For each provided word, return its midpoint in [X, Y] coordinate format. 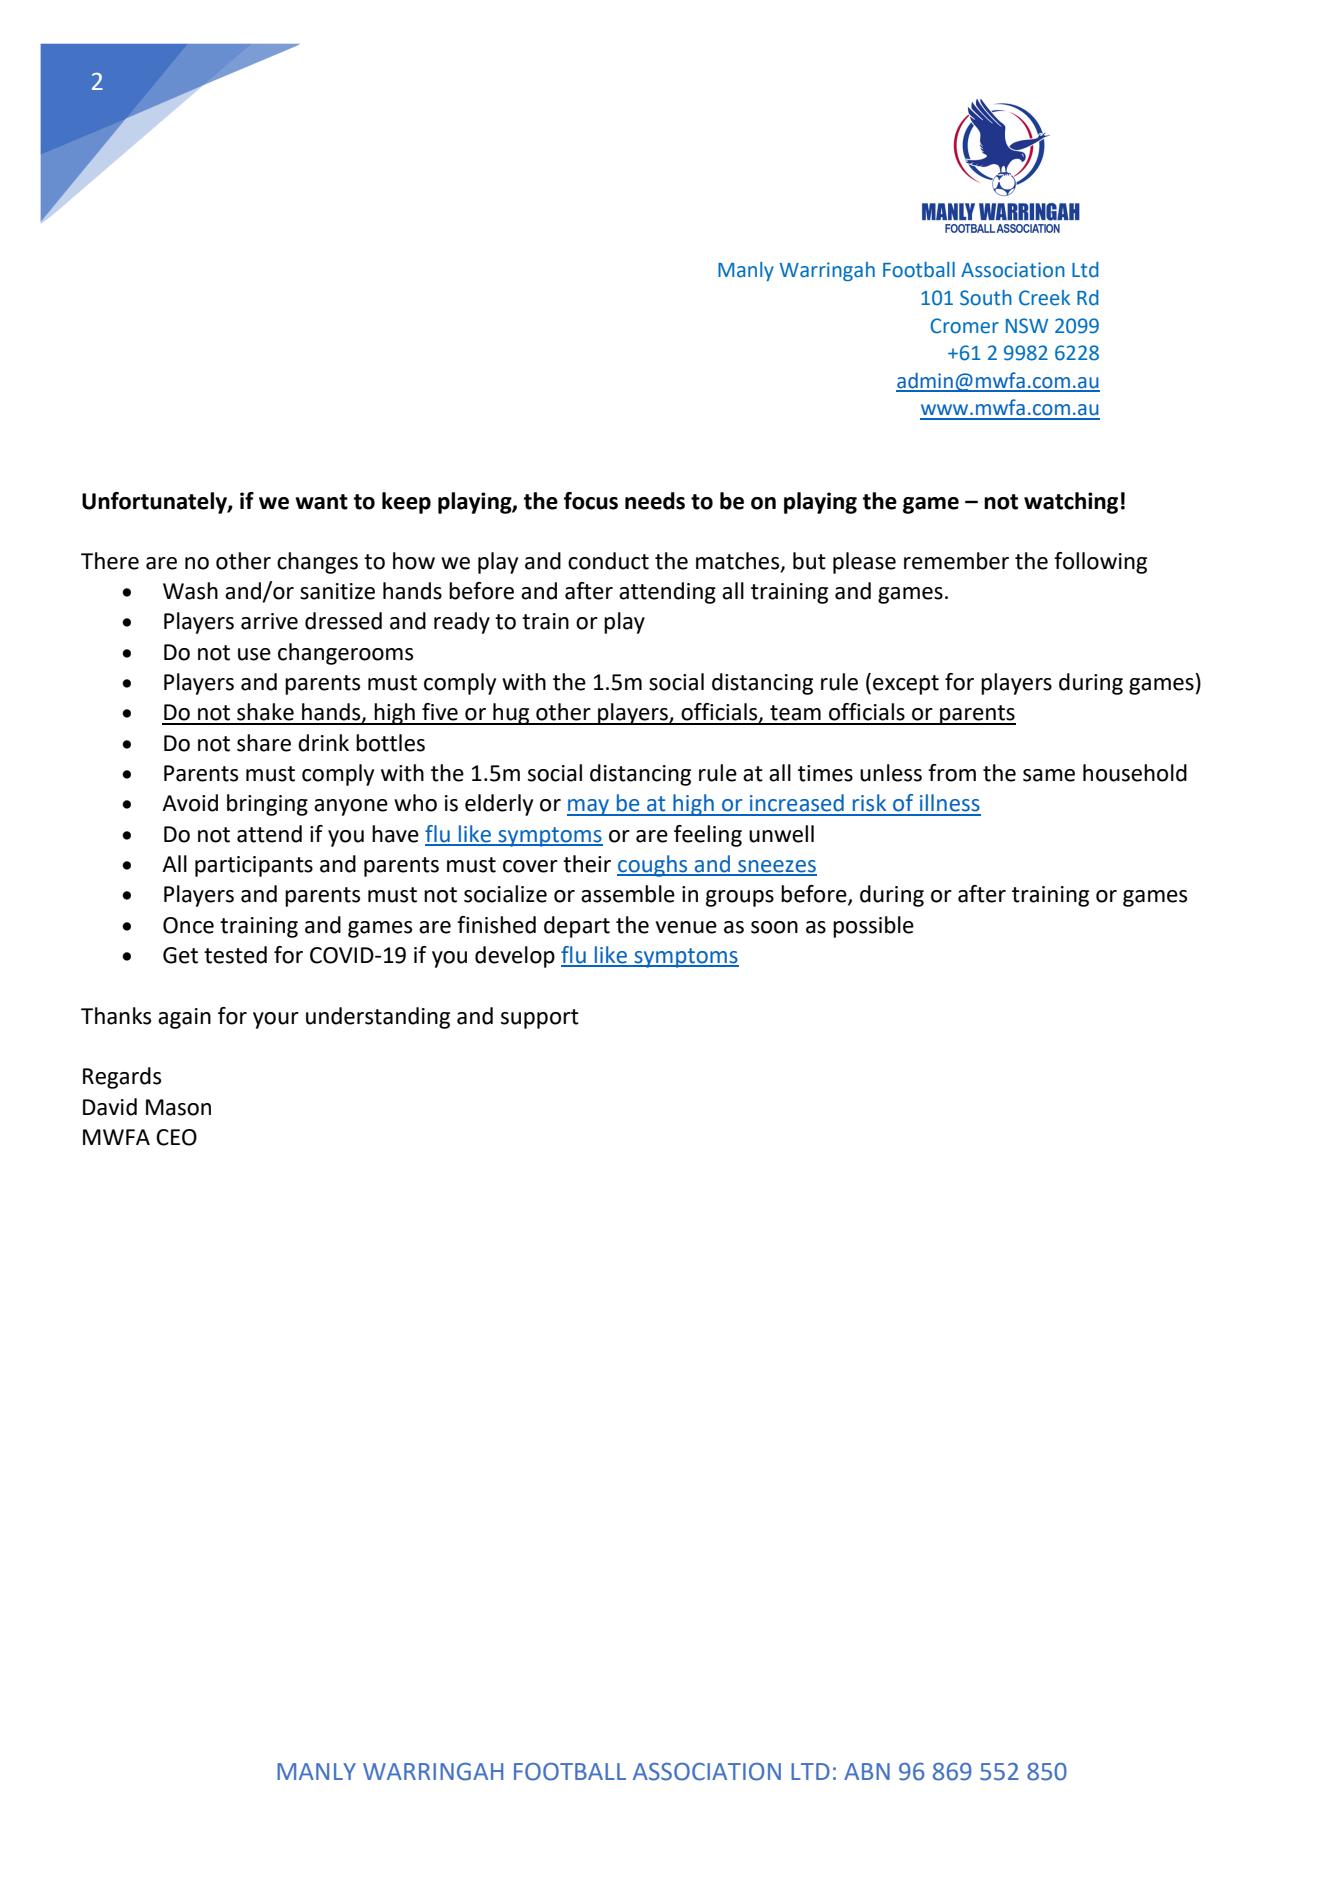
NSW [1027, 326]
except [906, 685]
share [264, 743]
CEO [176, 1137]
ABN [867, 1771]
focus [591, 501]
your [276, 1020]
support [540, 1019]
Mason [178, 1107]
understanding [378, 1018]
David [110, 1107]
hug [511, 714]
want [321, 502]
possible [873, 927]
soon [774, 927]
